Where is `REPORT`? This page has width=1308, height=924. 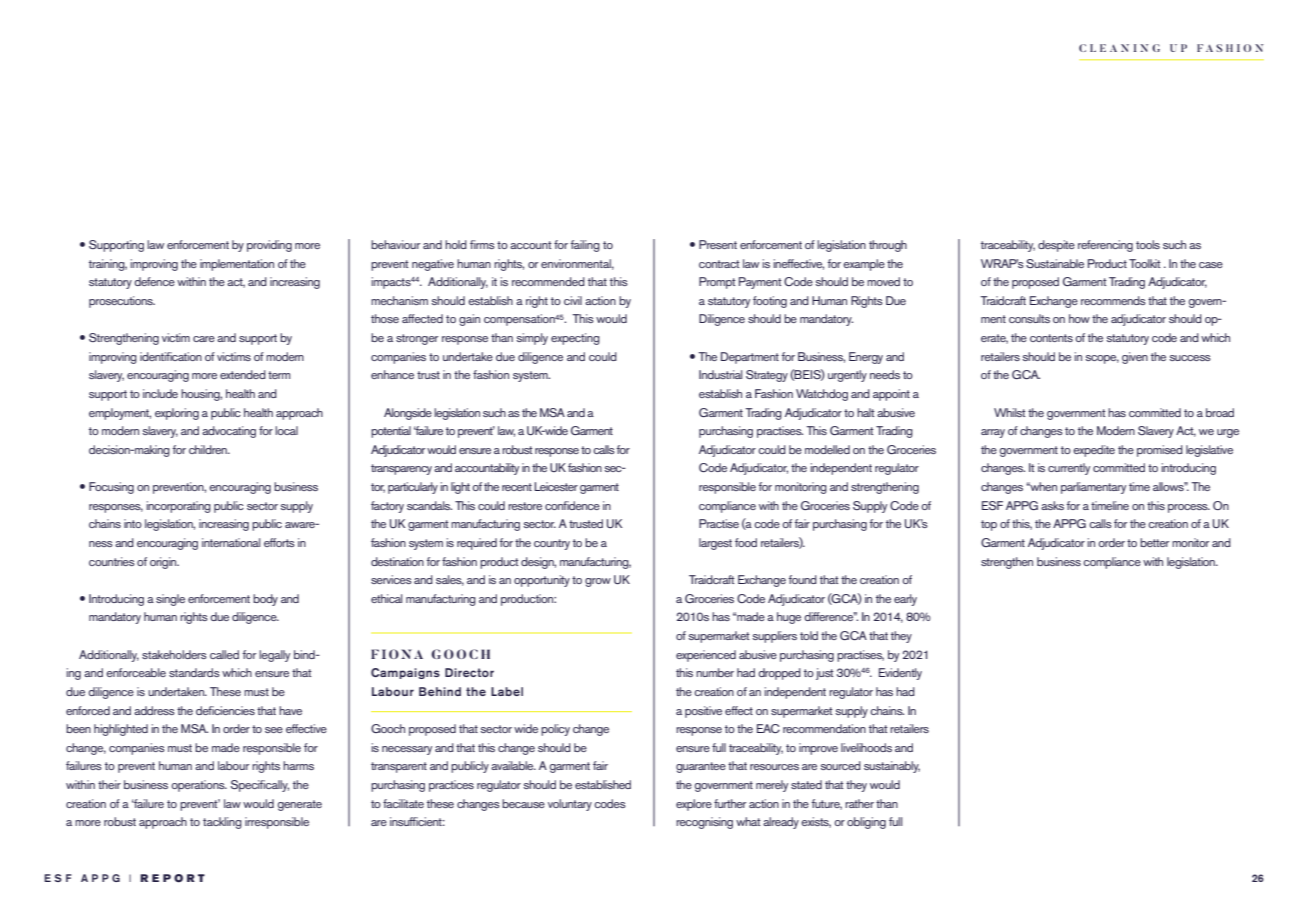
REPORT is located at coordinates (172, 878).
